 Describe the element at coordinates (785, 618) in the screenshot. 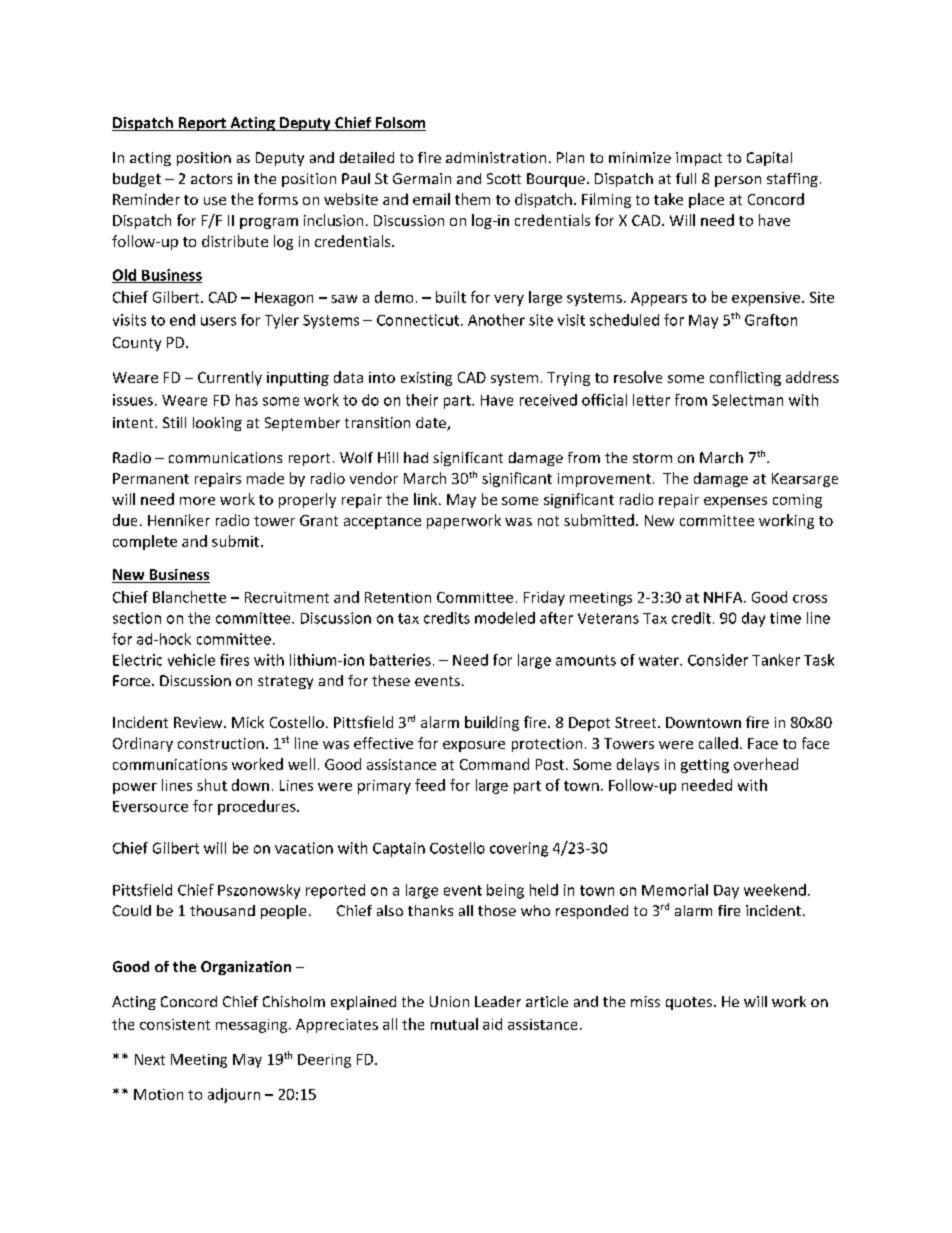

I see `time` at that location.
